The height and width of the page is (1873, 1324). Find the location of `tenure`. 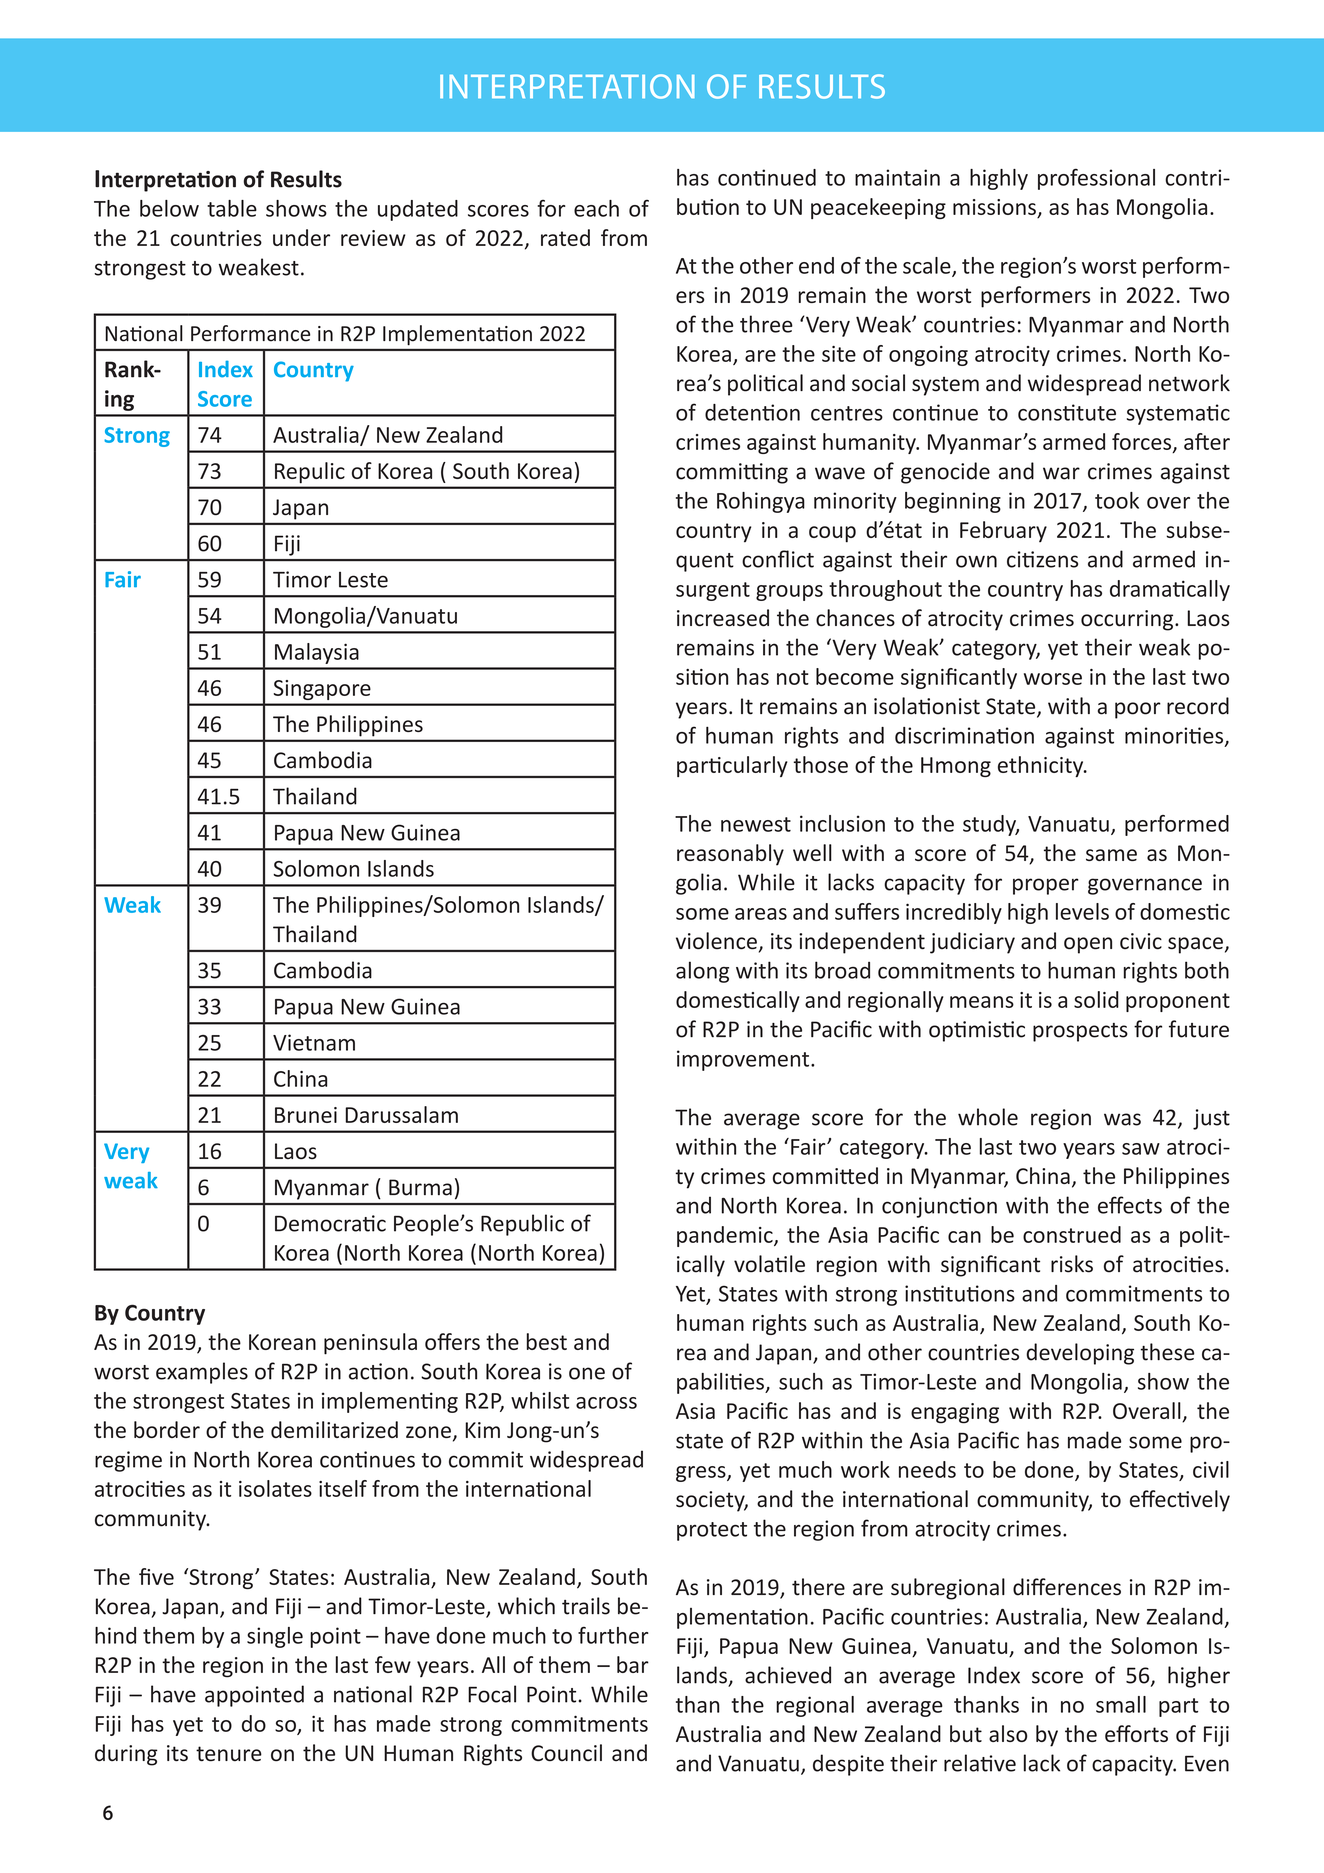

tenure is located at coordinates (229, 1754).
